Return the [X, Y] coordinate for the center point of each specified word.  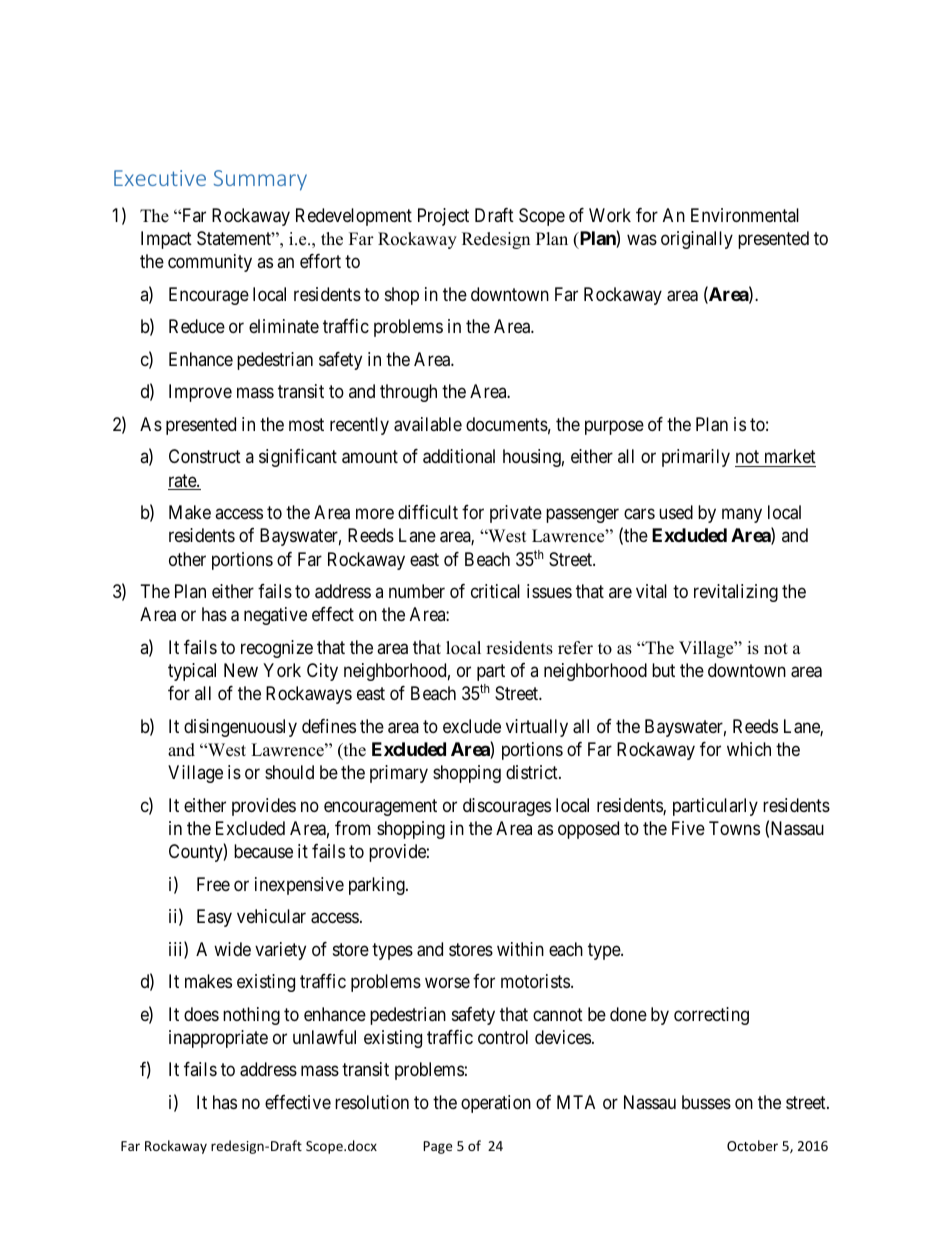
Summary [260, 180]
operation [496, 1104]
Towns [734, 828]
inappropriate [218, 1039]
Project [443, 217]
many [742, 516]
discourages [507, 807]
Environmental [745, 215]
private [516, 514]
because [263, 851]
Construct [205, 456]
